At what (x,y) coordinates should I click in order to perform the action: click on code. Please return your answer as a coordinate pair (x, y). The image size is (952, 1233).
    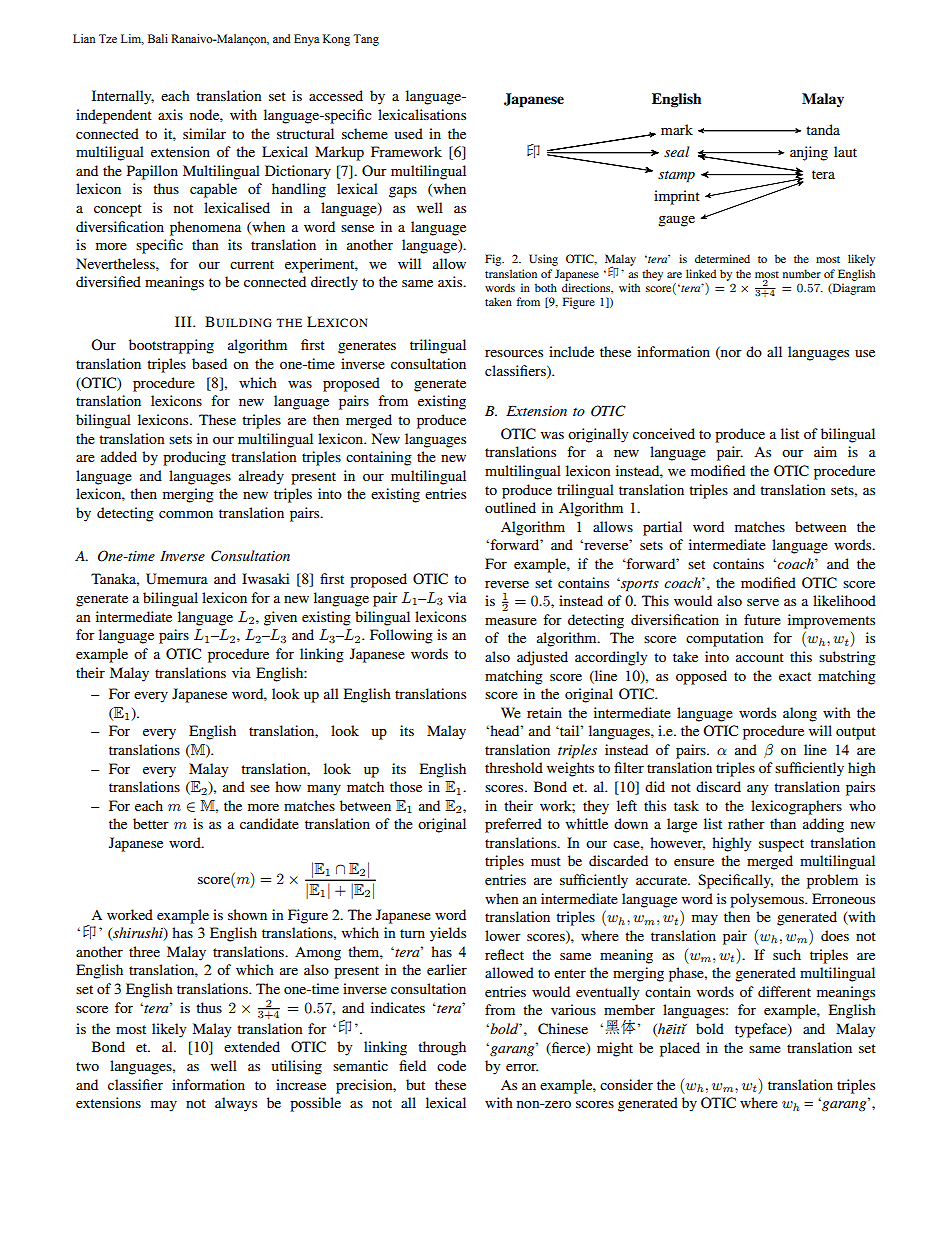
    Looking at the image, I should click on (451, 1065).
